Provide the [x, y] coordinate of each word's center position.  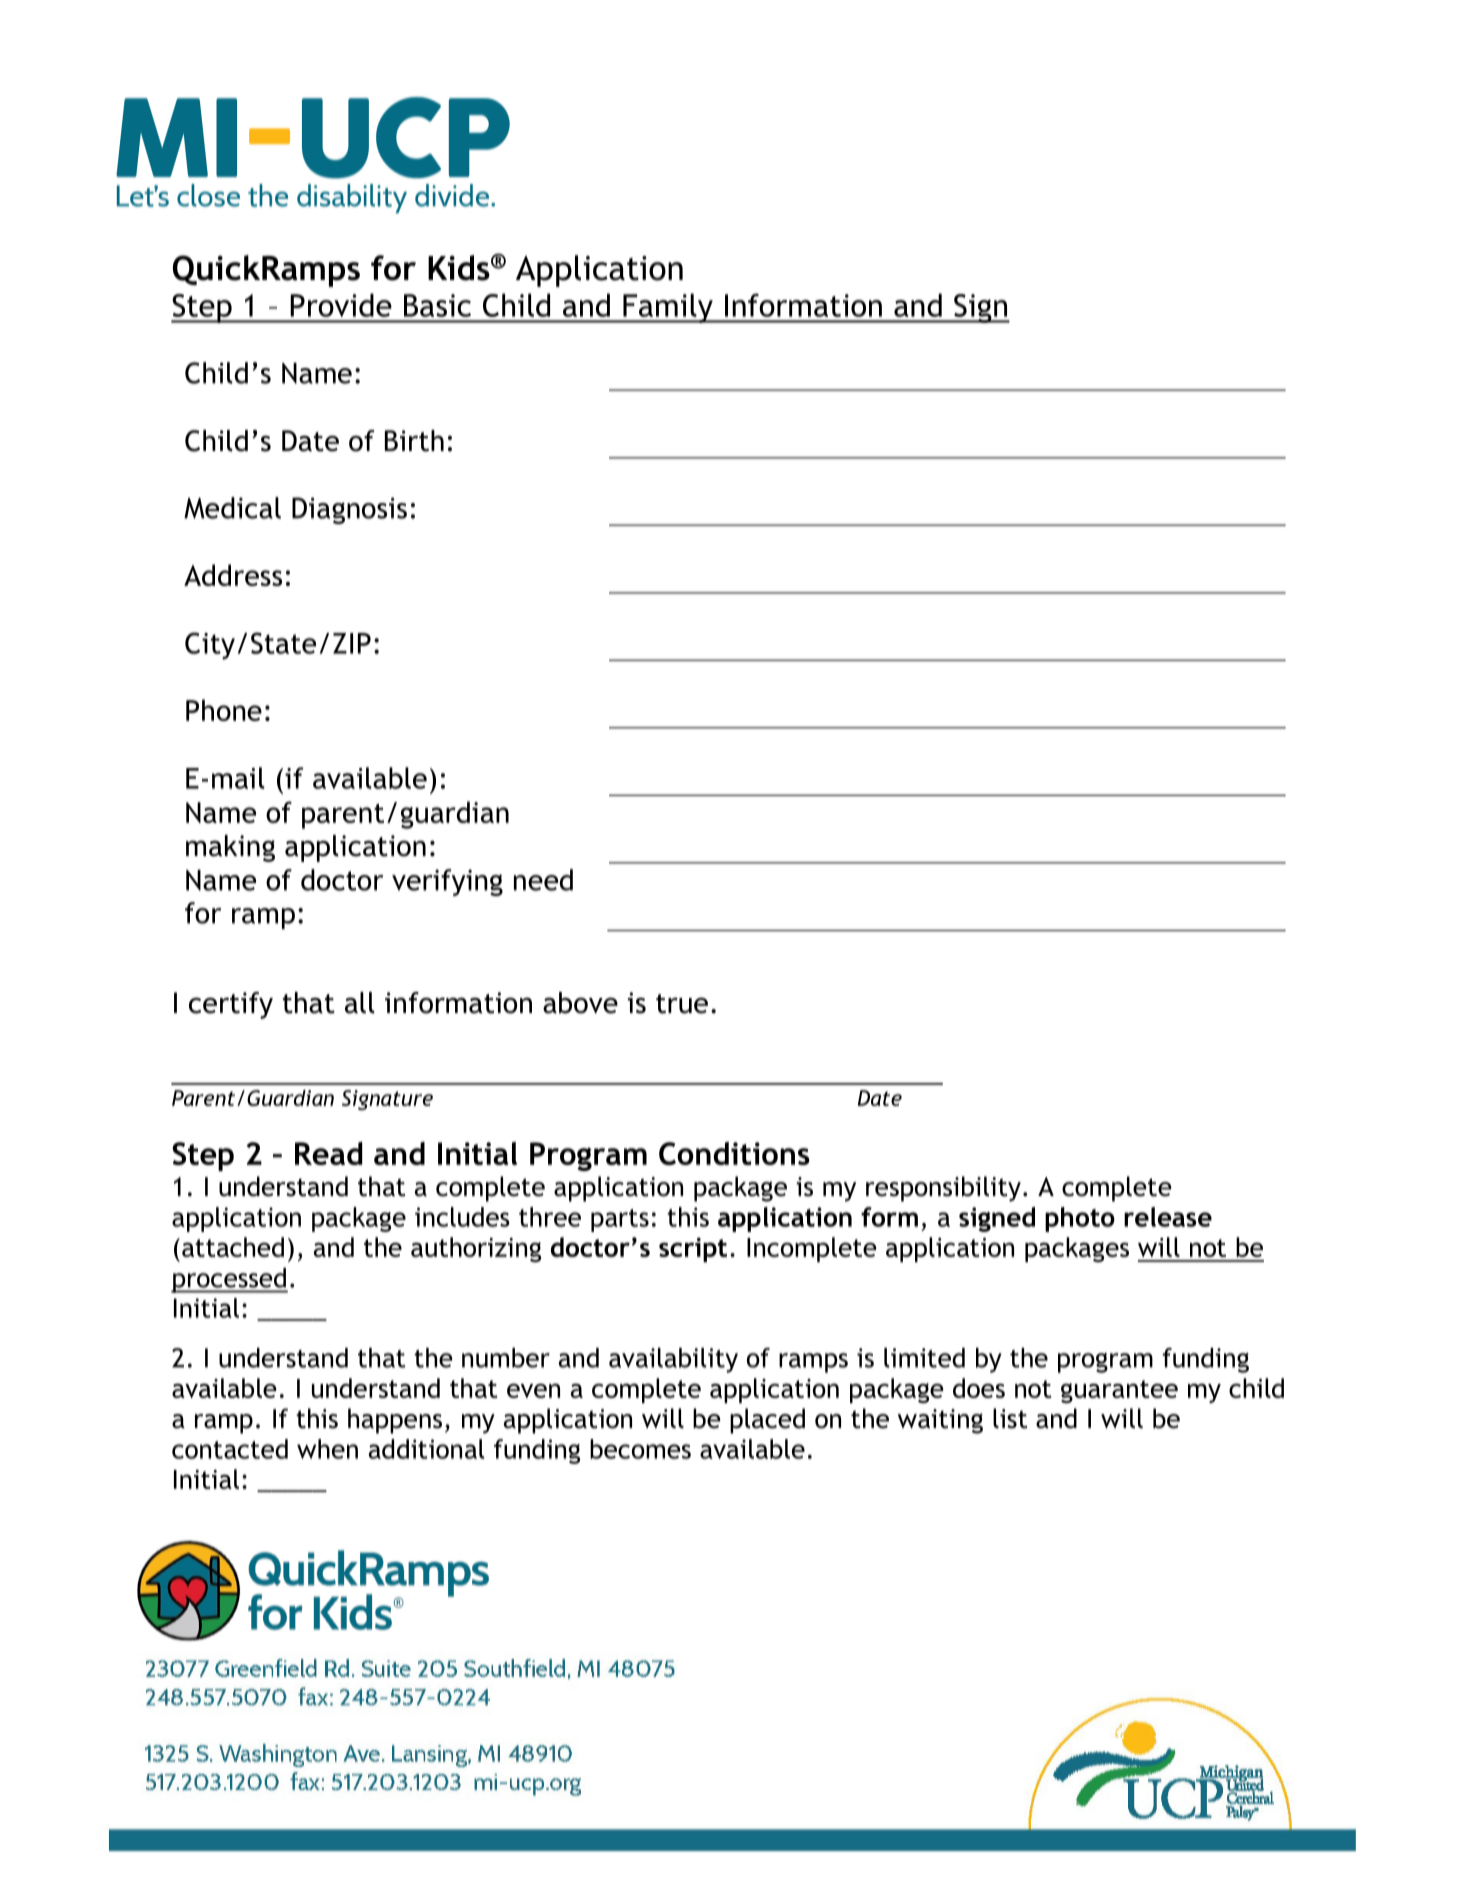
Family [668, 308]
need [543, 880]
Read [328, 1153]
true [682, 1004]
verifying [447, 882]
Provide [341, 305]
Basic [437, 305]
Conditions [734, 1153]
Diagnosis [349, 510]
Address [233, 575]
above [580, 1003]
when [327, 1449]
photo [1080, 1219]
